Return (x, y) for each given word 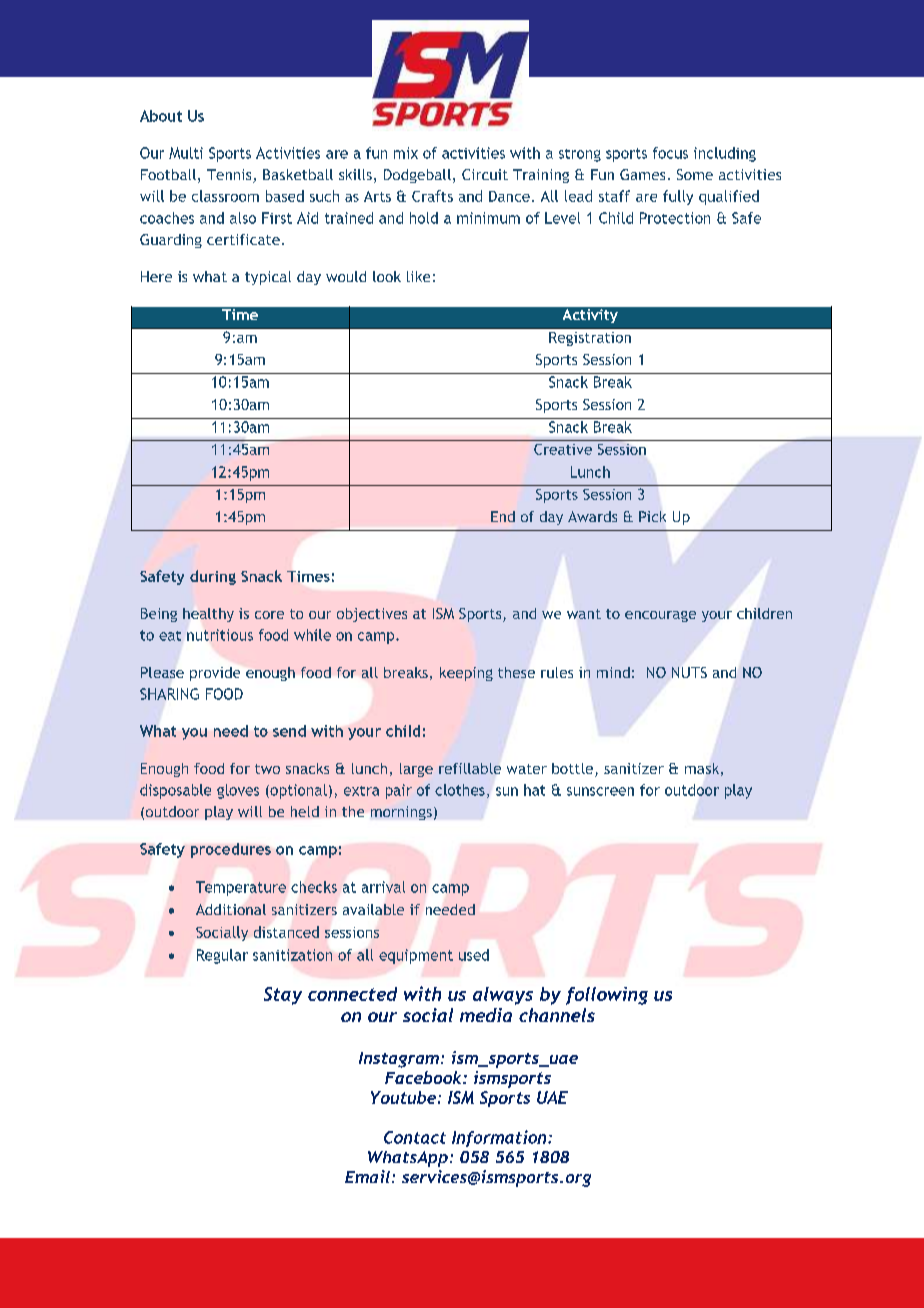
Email (367, 1176)
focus (670, 153)
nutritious (220, 635)
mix (406, 153)
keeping (466, 674)
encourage (660, 616)
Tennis (230, 176)
